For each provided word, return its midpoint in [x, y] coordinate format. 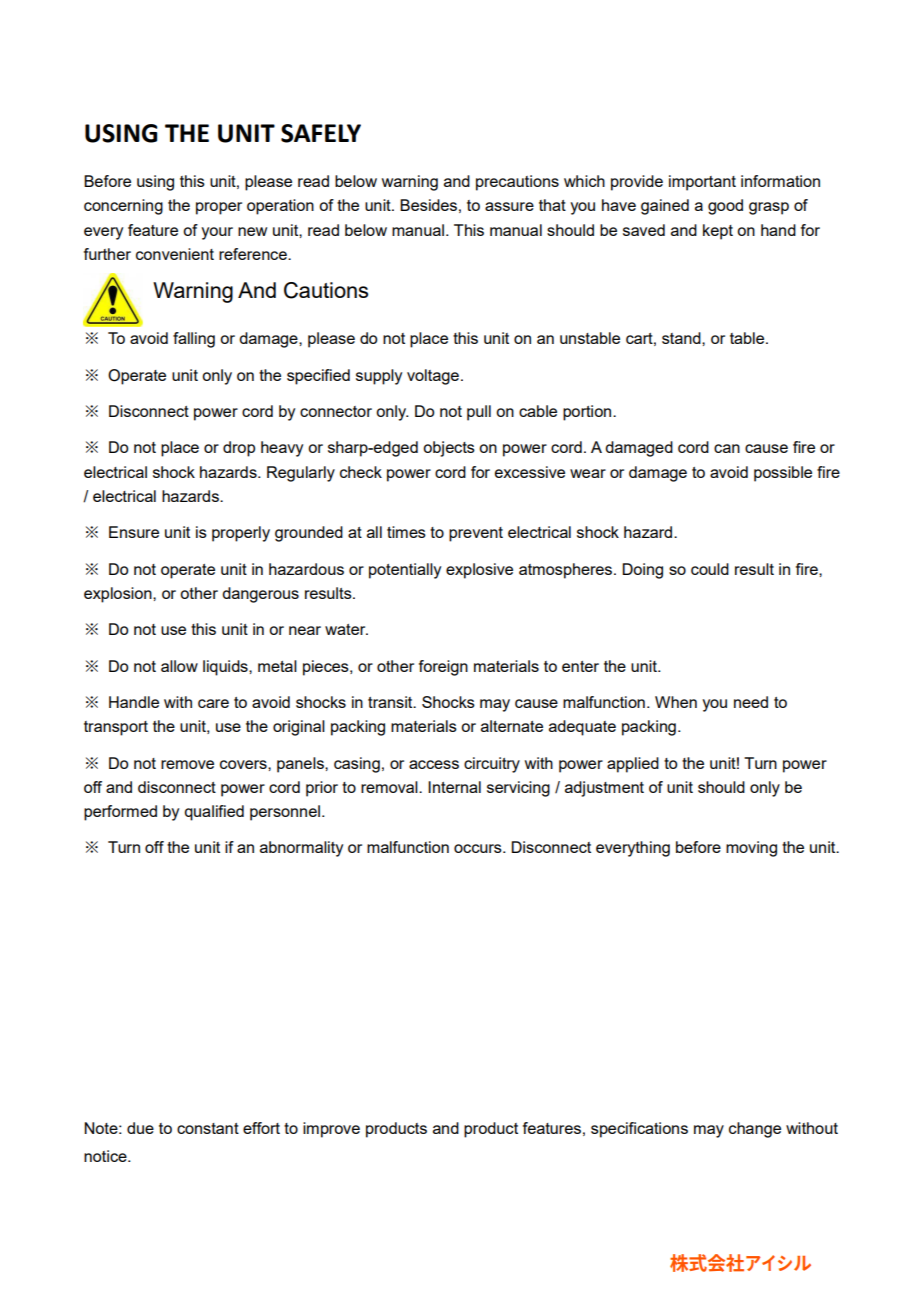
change [755, 1130]
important [702, 183]
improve [331, 1130]
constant [208, 1128]
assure [509, 206]
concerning [123, 207]
